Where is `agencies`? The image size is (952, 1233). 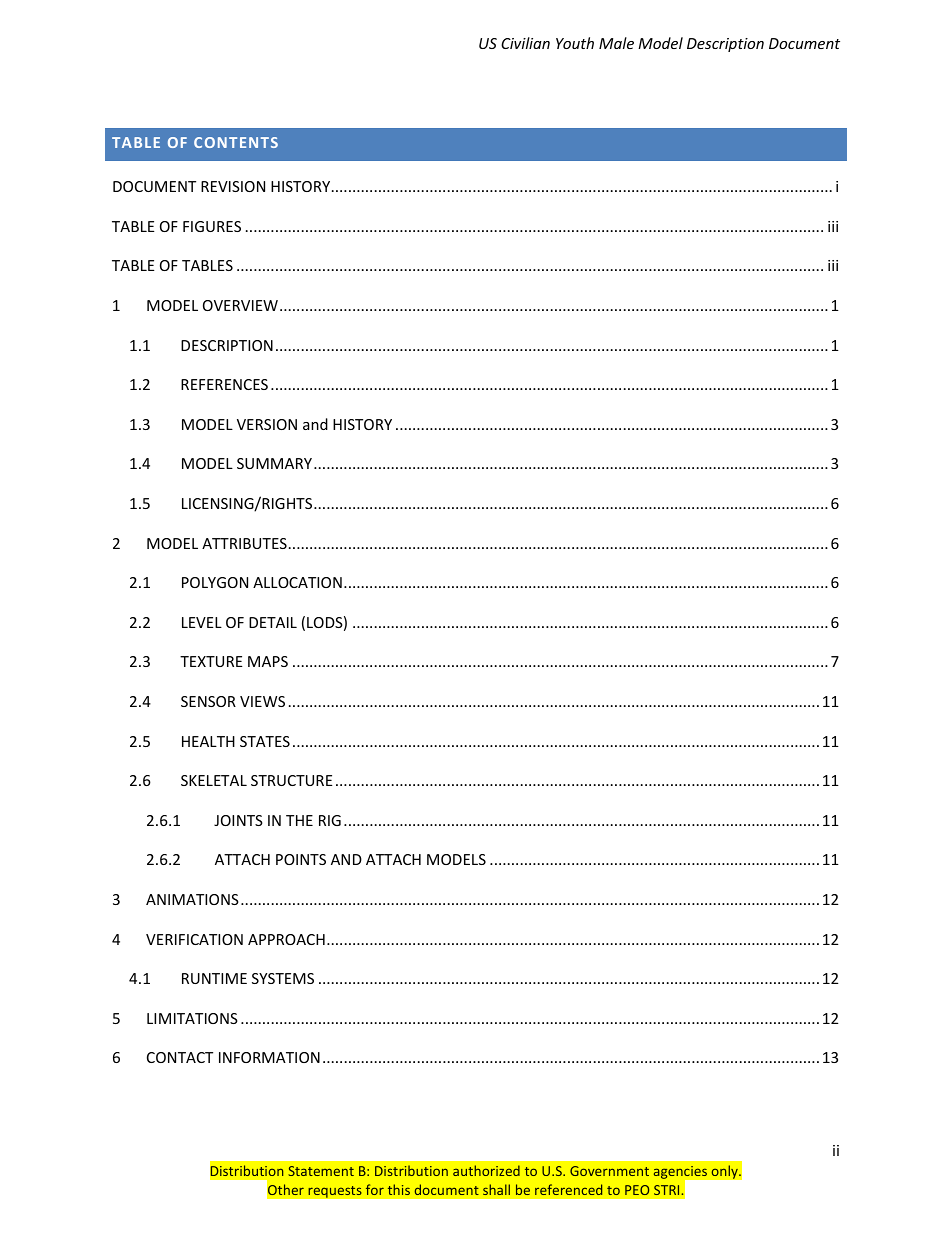 agencies is located at coordinates (682, 1173).
